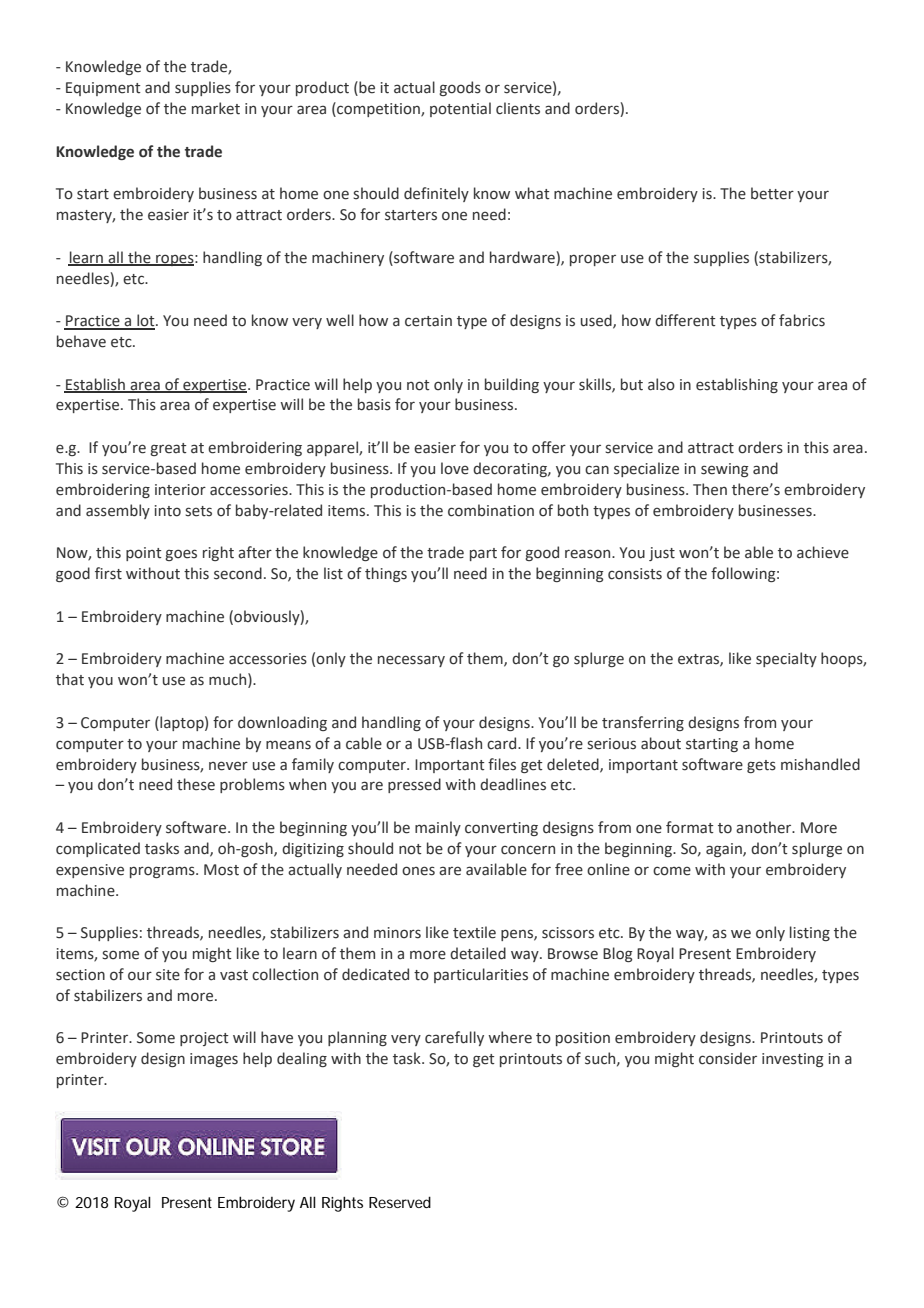 This image has width=924, height=1308. Describe the element at coordinates (411, 661) in the image. I see `necessary` at that location.
